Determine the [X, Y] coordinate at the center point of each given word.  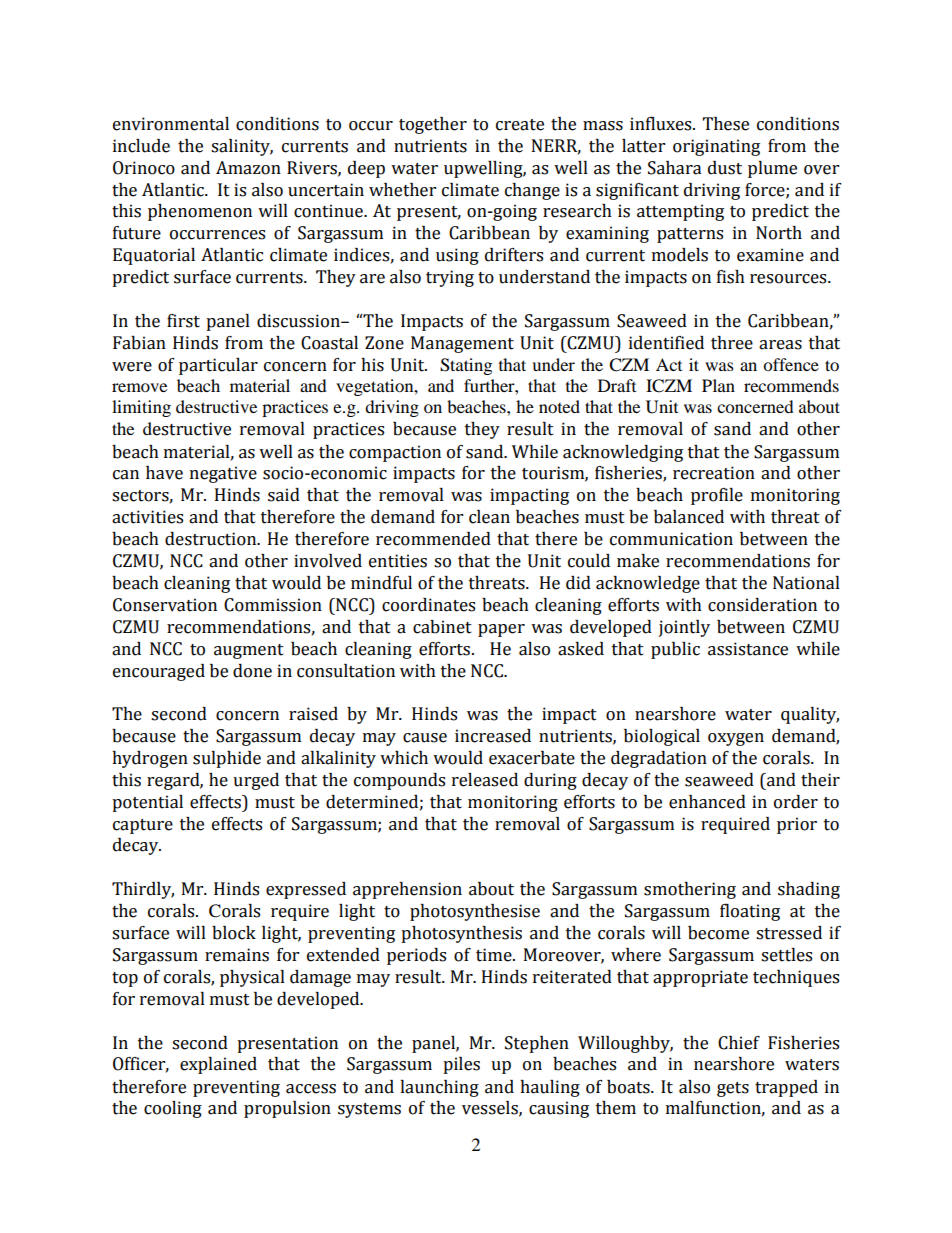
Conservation [165, 605]
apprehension [407, 890]
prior [797, 825]
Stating [466, 366]
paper [501, 630]
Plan [718, 385]
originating [716, 147]
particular [218, 366]
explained [218, 1065]
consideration [762, 605]
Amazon [248, 168]
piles [461, 1065]
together [433, 125]
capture [143, 826]
